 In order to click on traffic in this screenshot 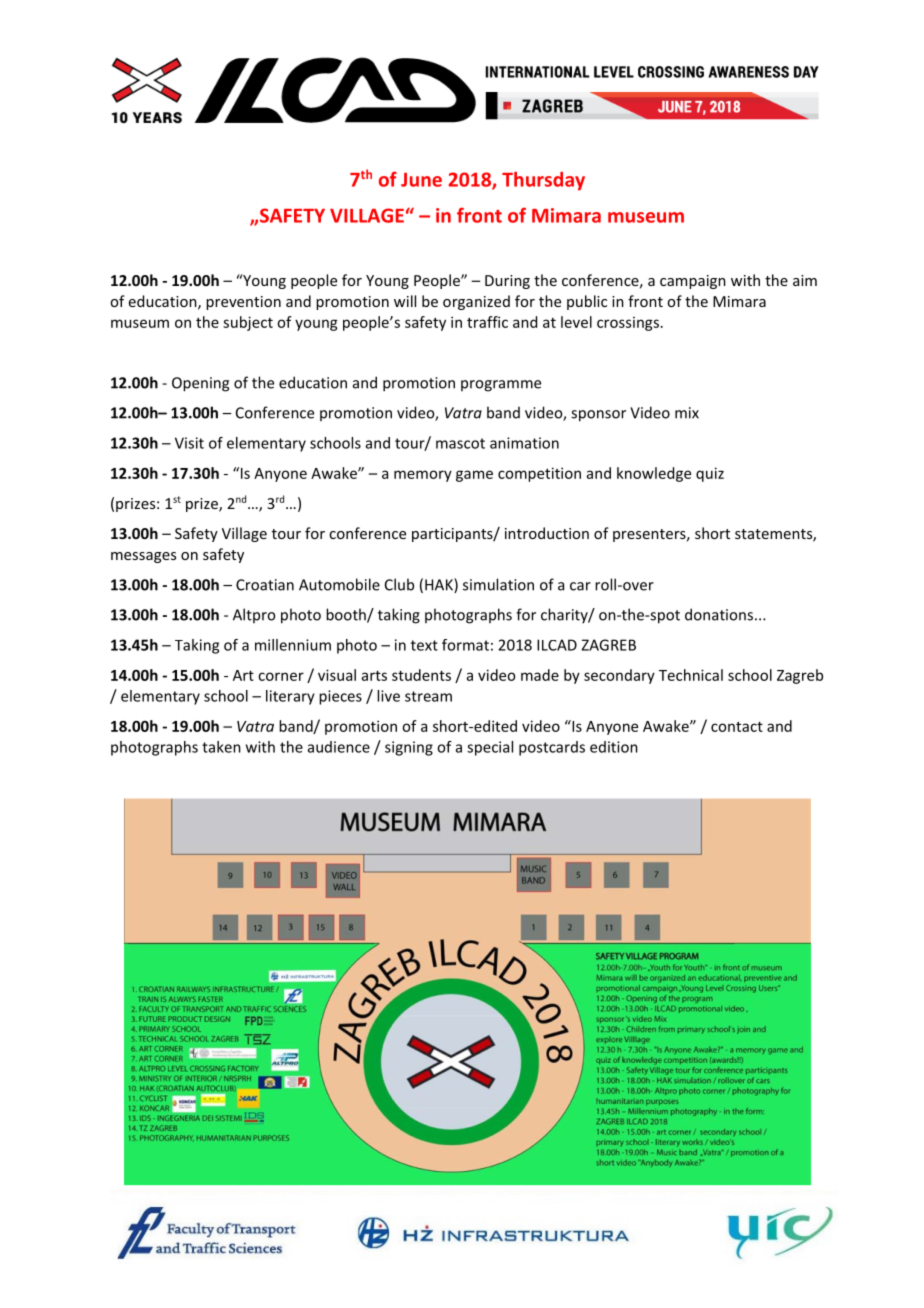, I will do `click(487, 322)`.
